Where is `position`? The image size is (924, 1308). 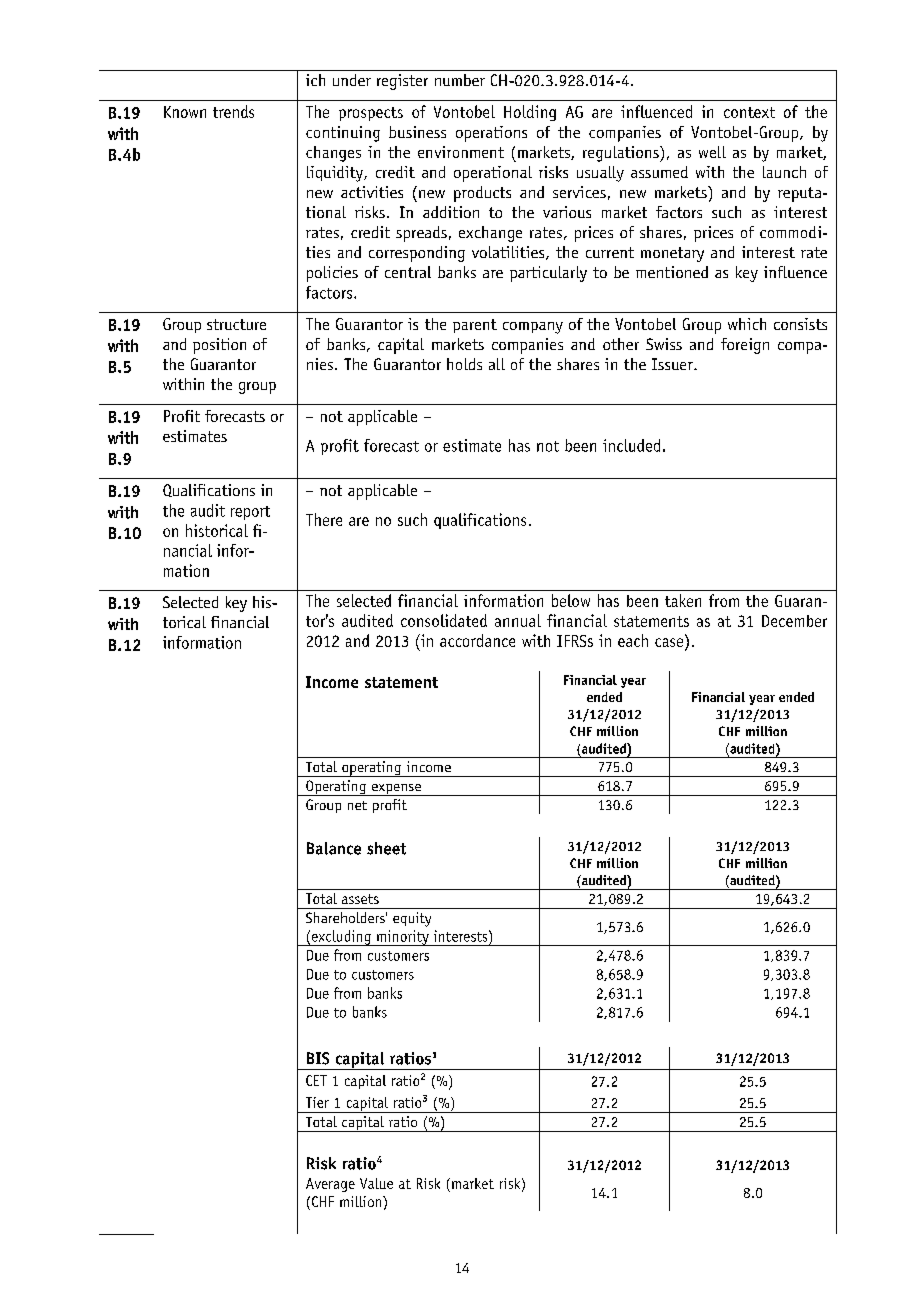 position is located at coordinates (219, 346).
